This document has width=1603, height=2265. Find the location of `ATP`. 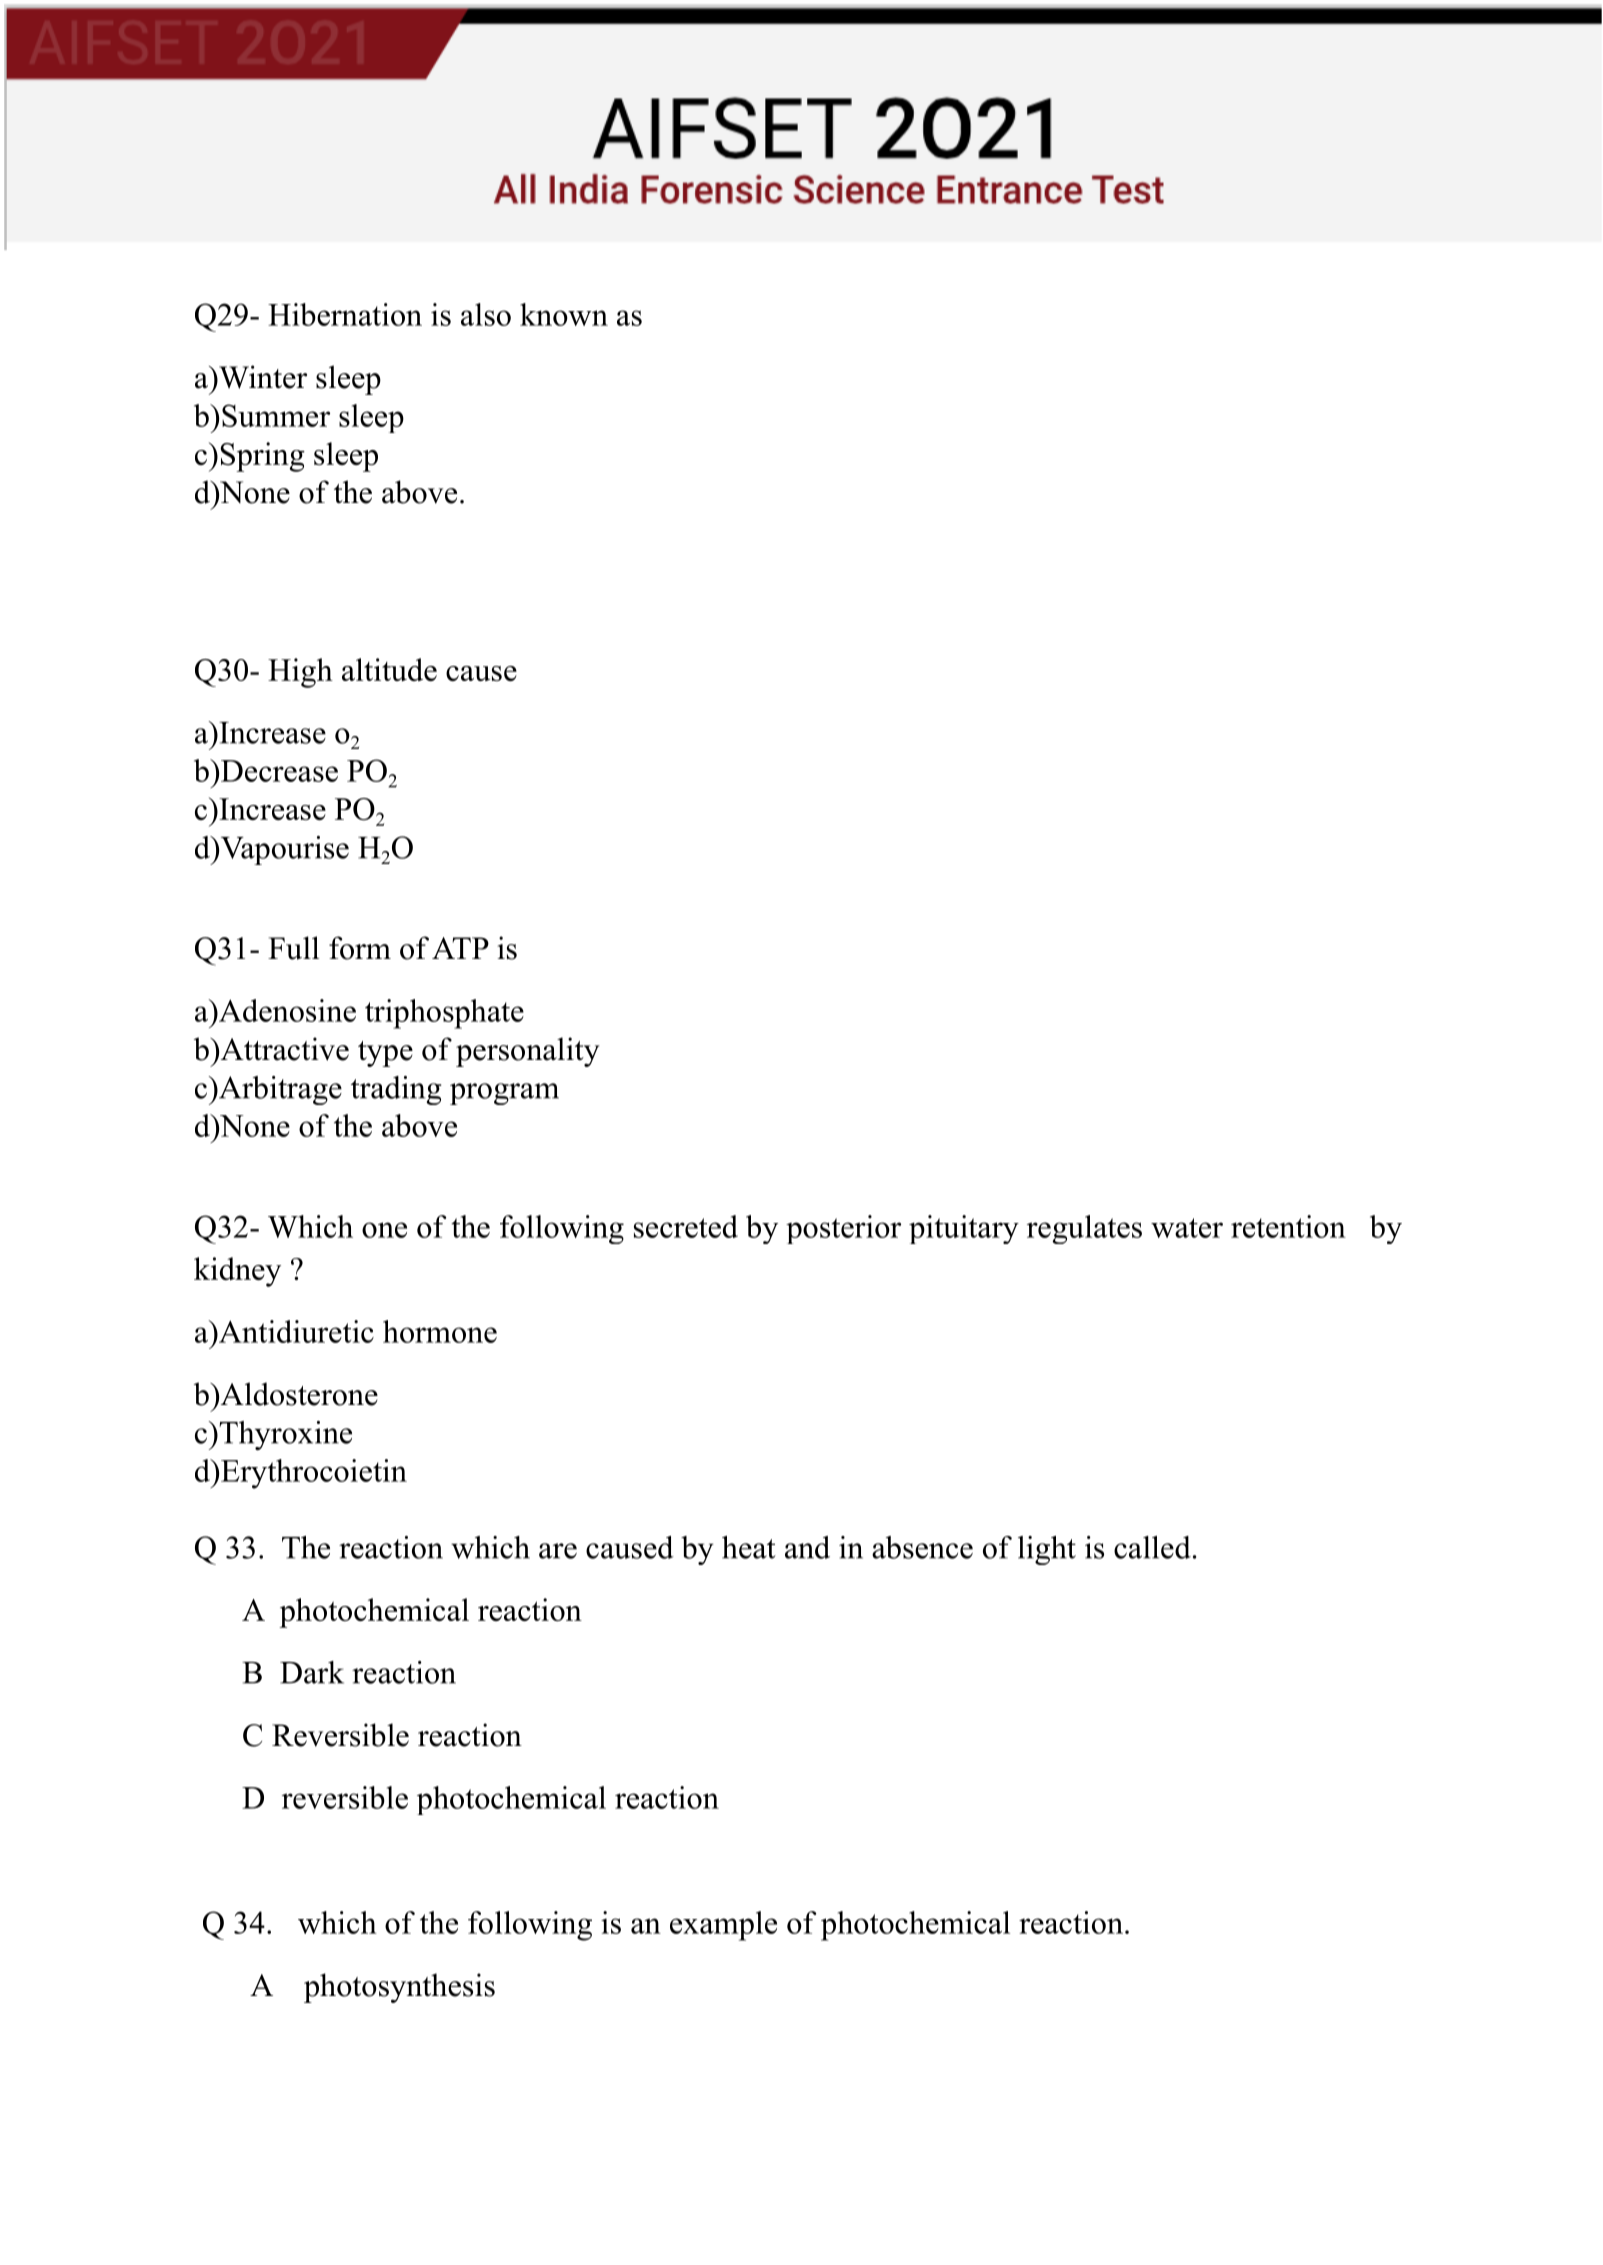

ATP is located at coordinates (460, 948).
